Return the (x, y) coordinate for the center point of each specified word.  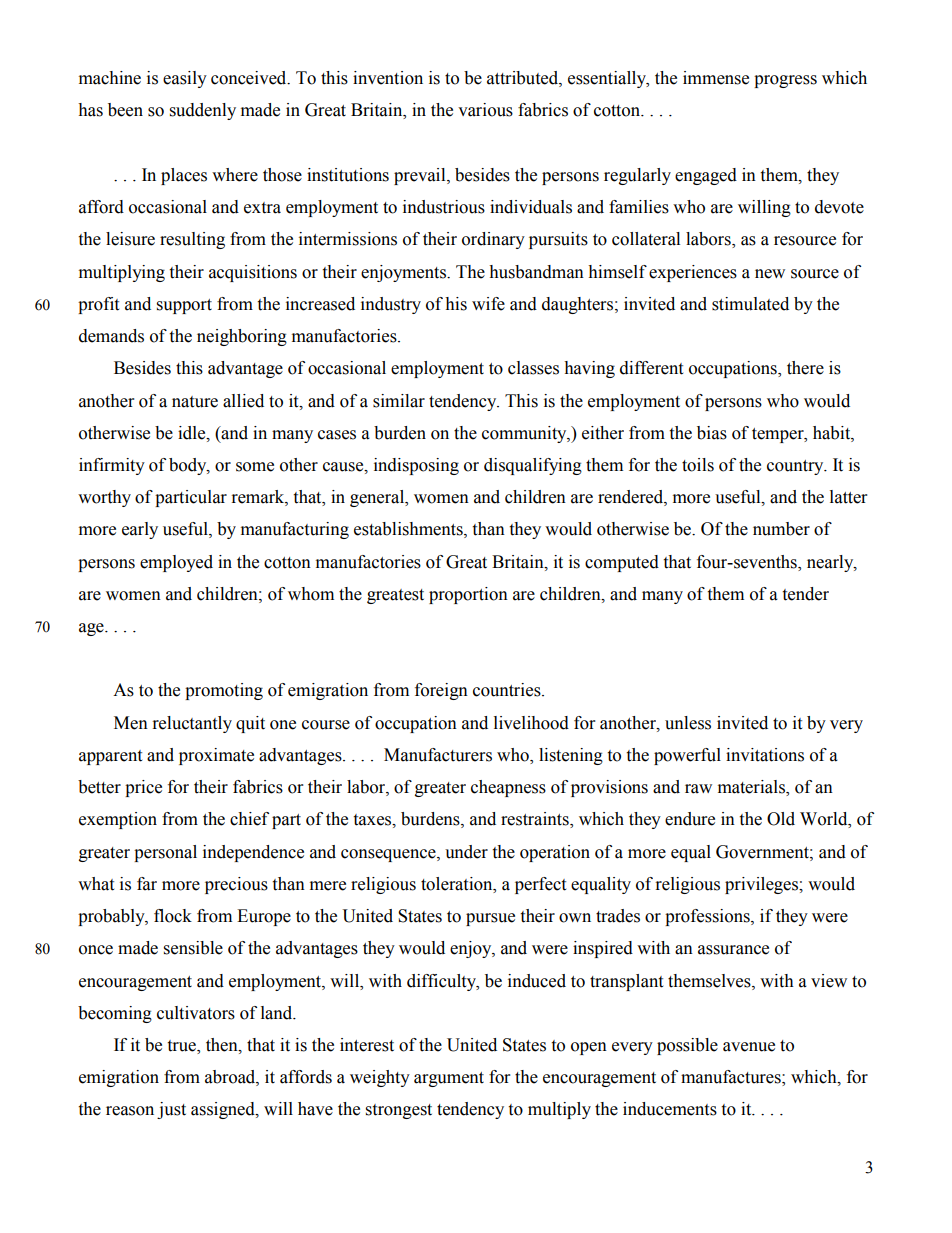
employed (176, 563)
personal (165, 853)
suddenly (203, 111)
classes (533, 368)
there (805, 368)
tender (805, 594)
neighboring (242, 337)
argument (449, 1079)
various (485, 110)
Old (781, 819)
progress (785, 81)
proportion (468, 595)
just (171, 1110)
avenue (749, 1047)
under (466, 852)
